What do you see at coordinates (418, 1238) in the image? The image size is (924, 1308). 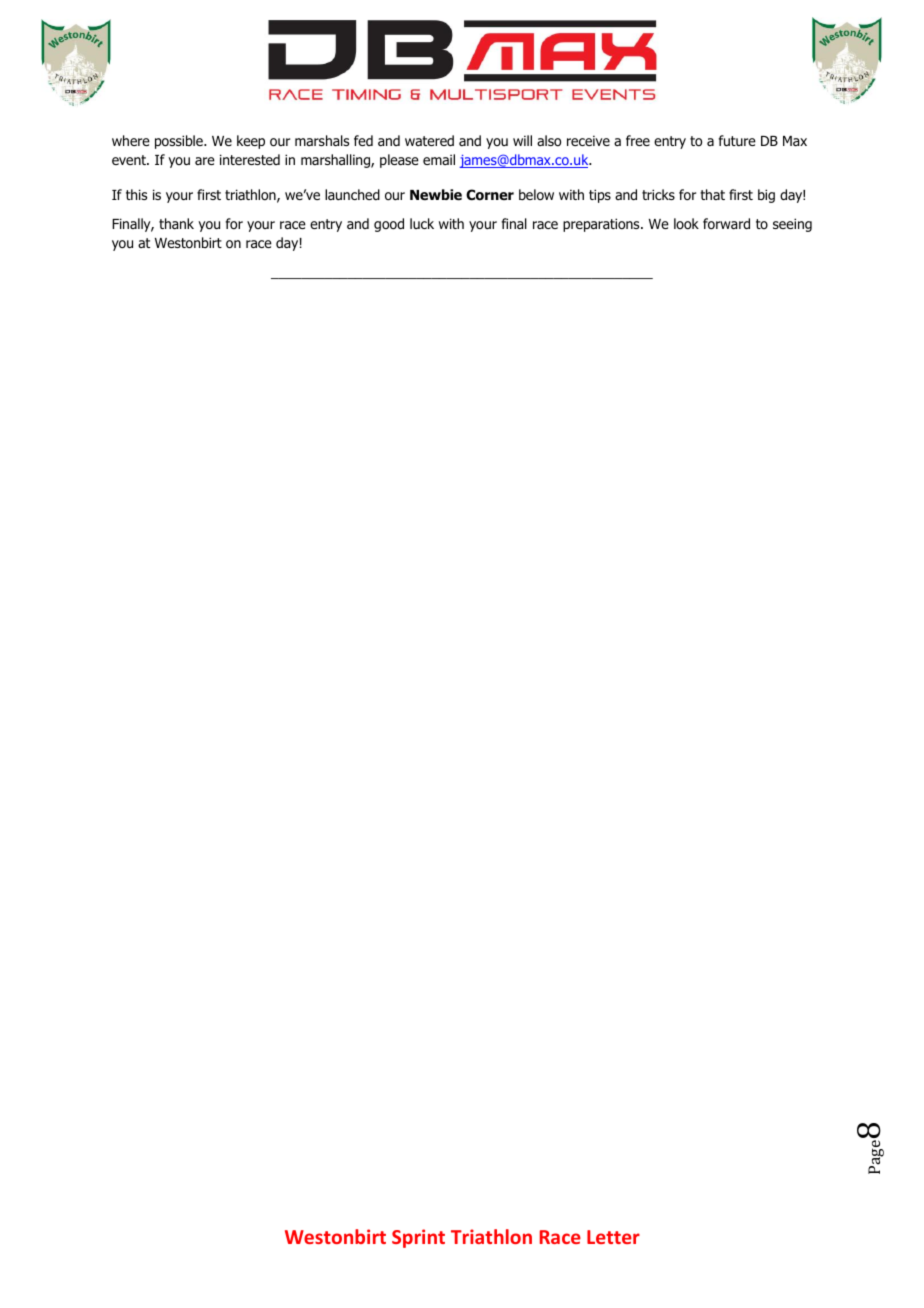 I see `Sprint` at bounding box center [418, 1238].
